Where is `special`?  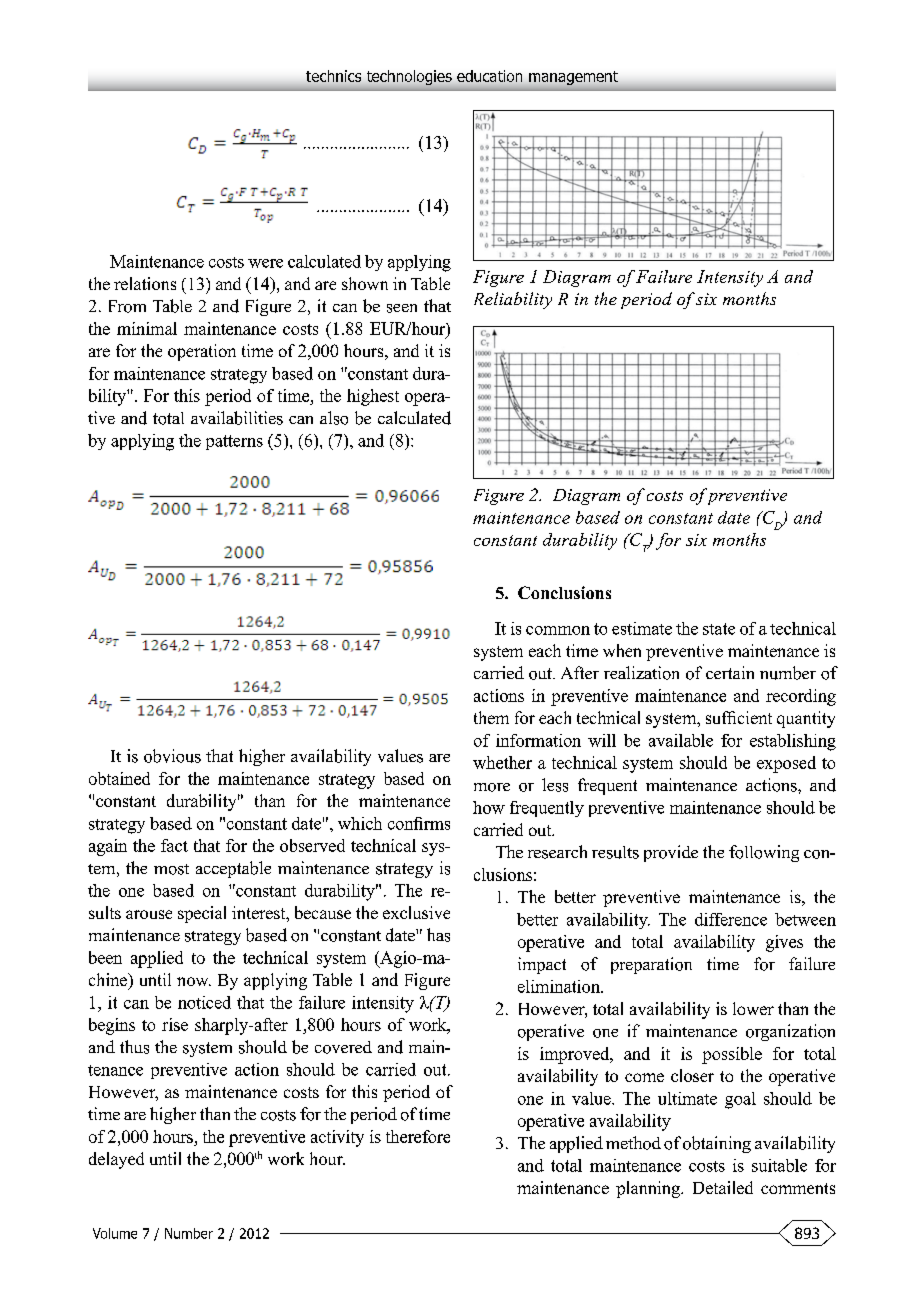
special is located at coordinates (202, 914).
